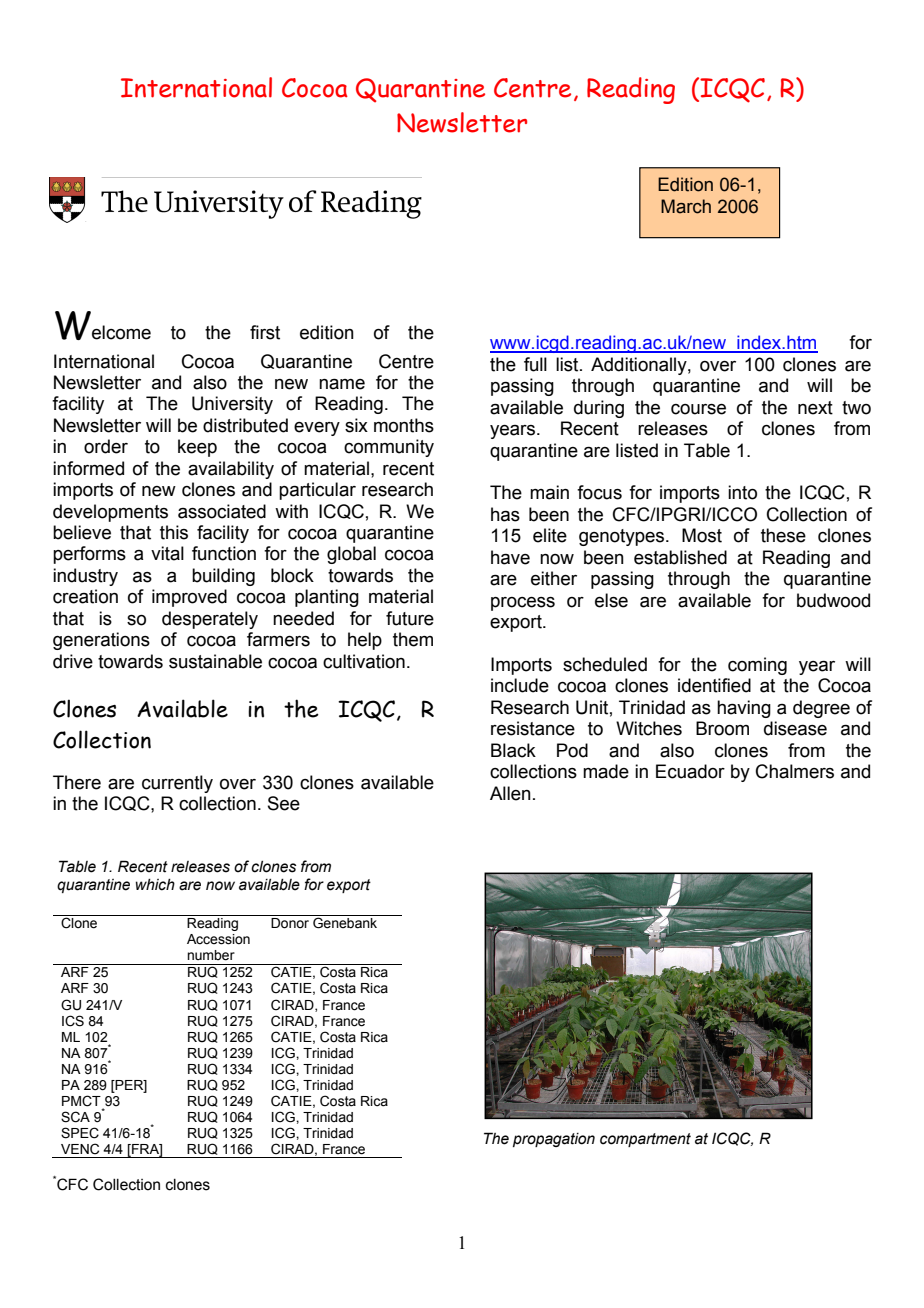  I want to click on coming, so click(757, 666).
